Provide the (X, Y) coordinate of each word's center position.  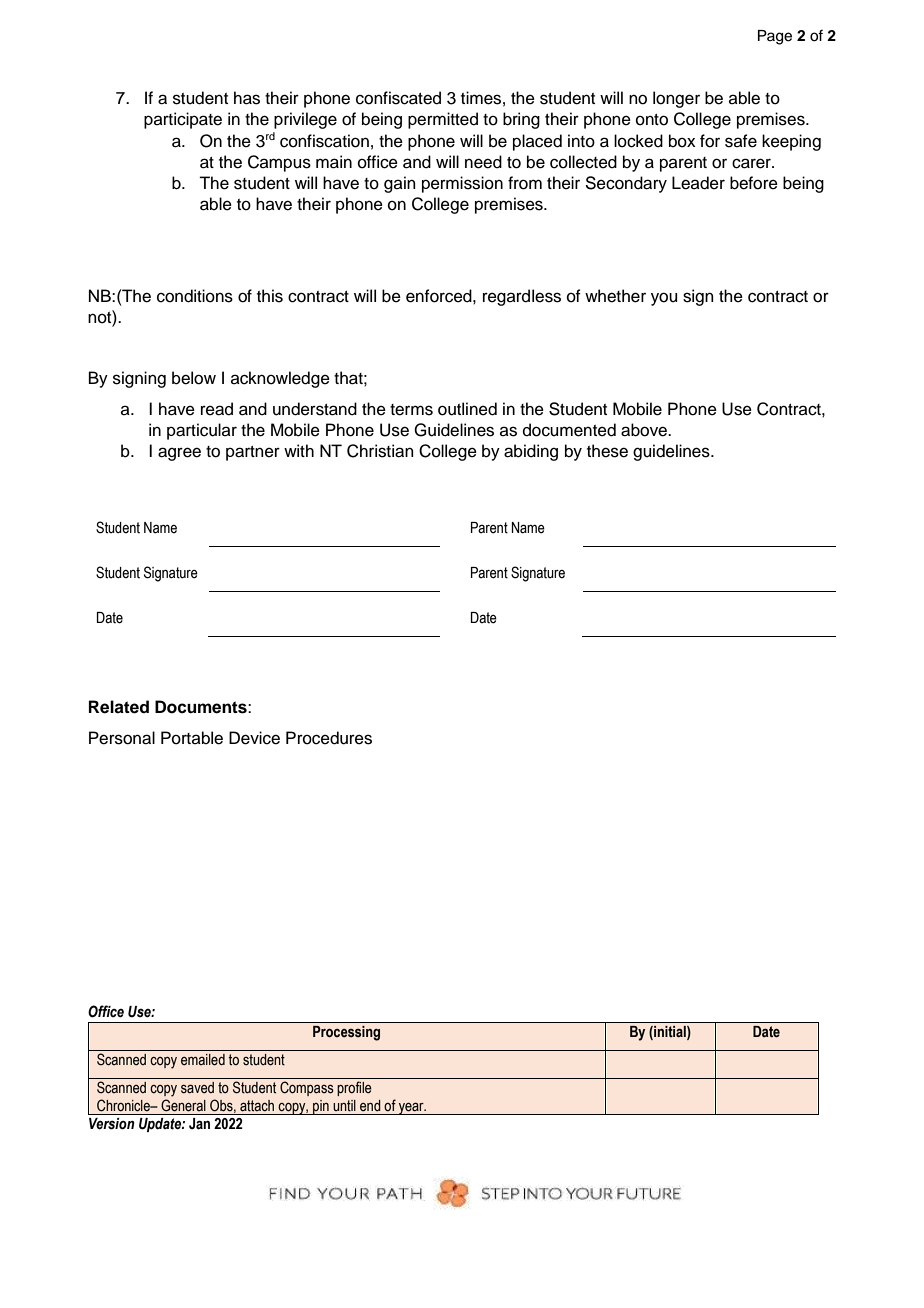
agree (179, 454)
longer (676, 99)
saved (197, 1088)
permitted (443, 120)
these (607, 451)
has (247, 98)
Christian (380, 451)
